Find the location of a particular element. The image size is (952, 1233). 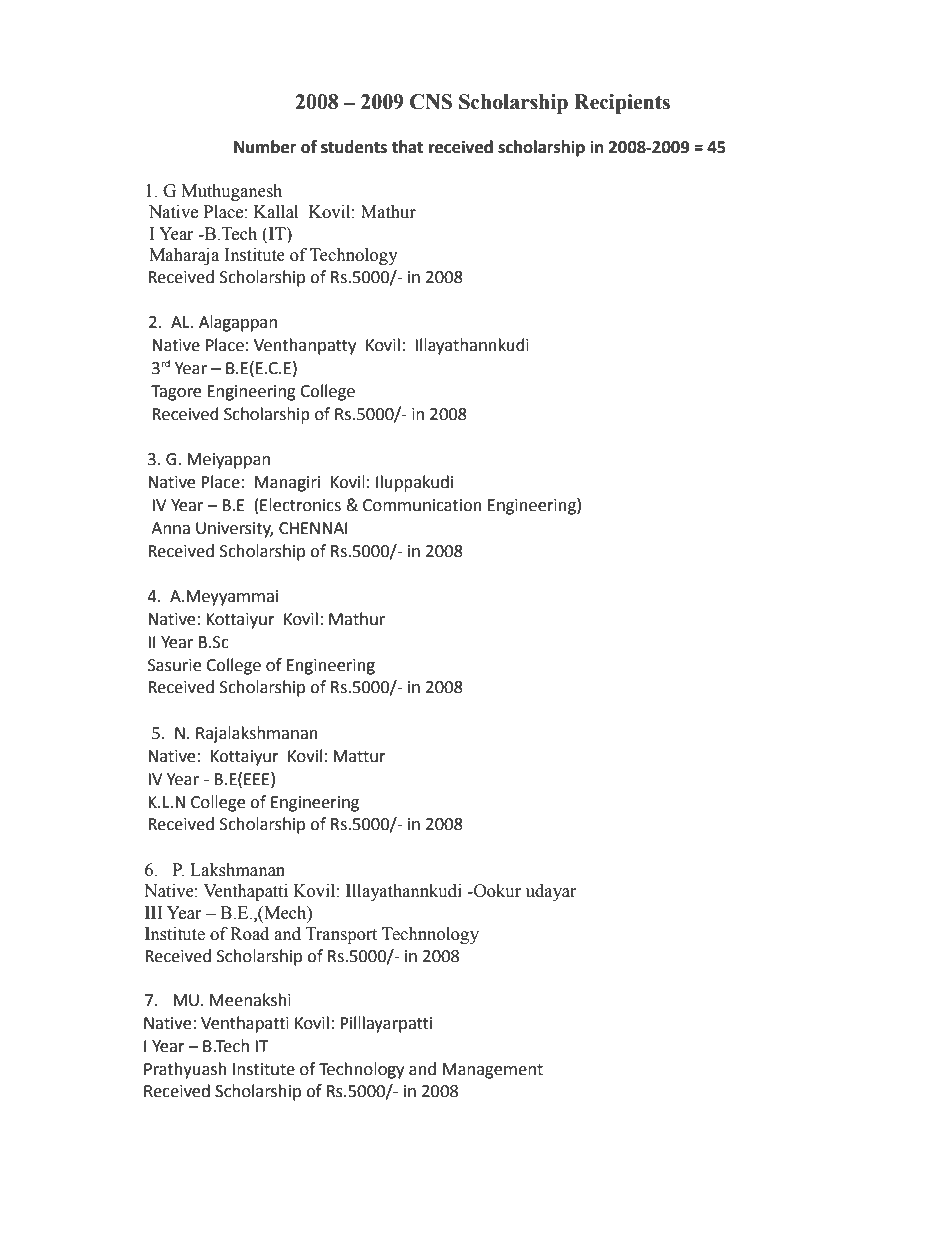

Recipients is located at coordinates (622, 104).
